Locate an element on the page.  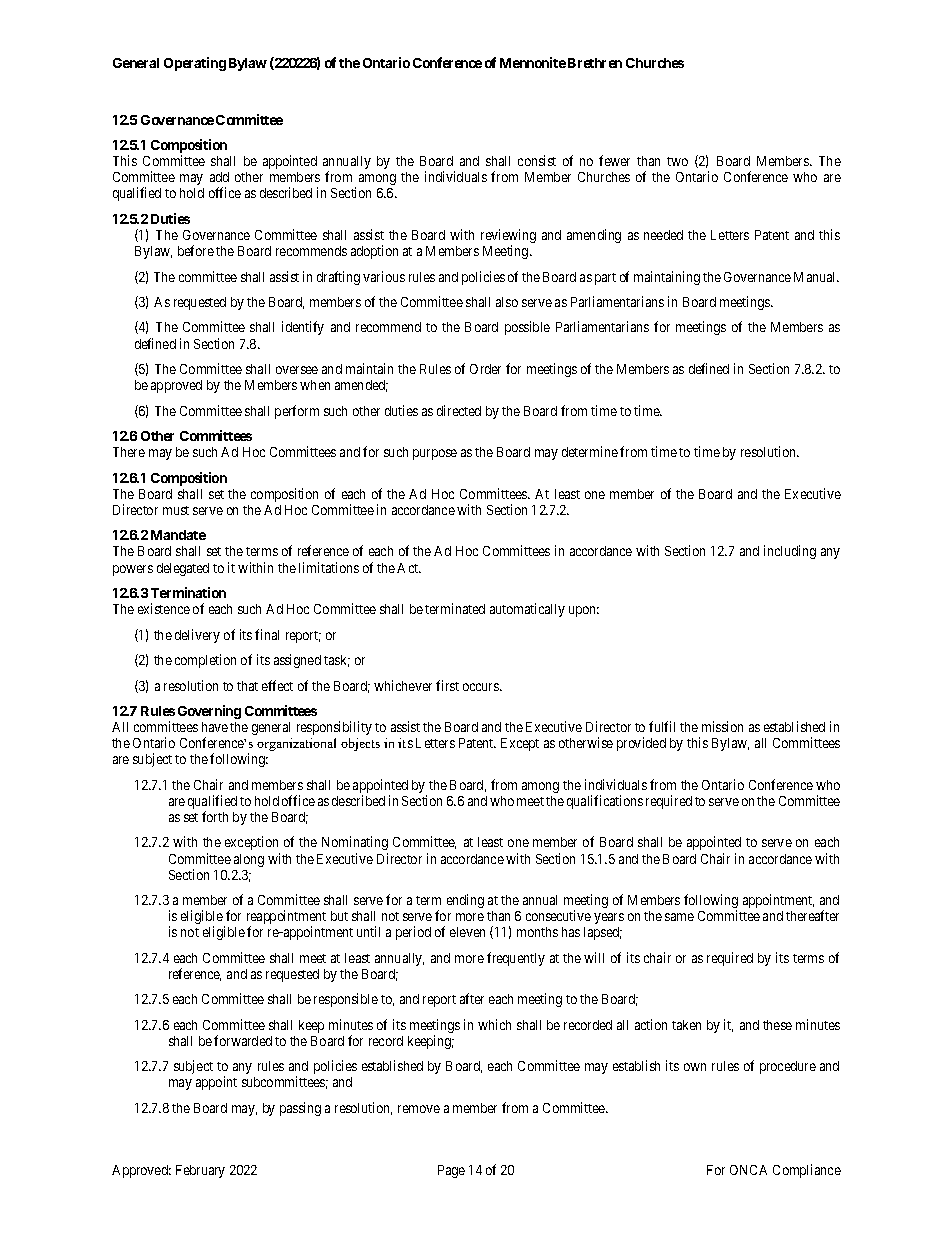
delivery is located at coordinates (197, 636).
